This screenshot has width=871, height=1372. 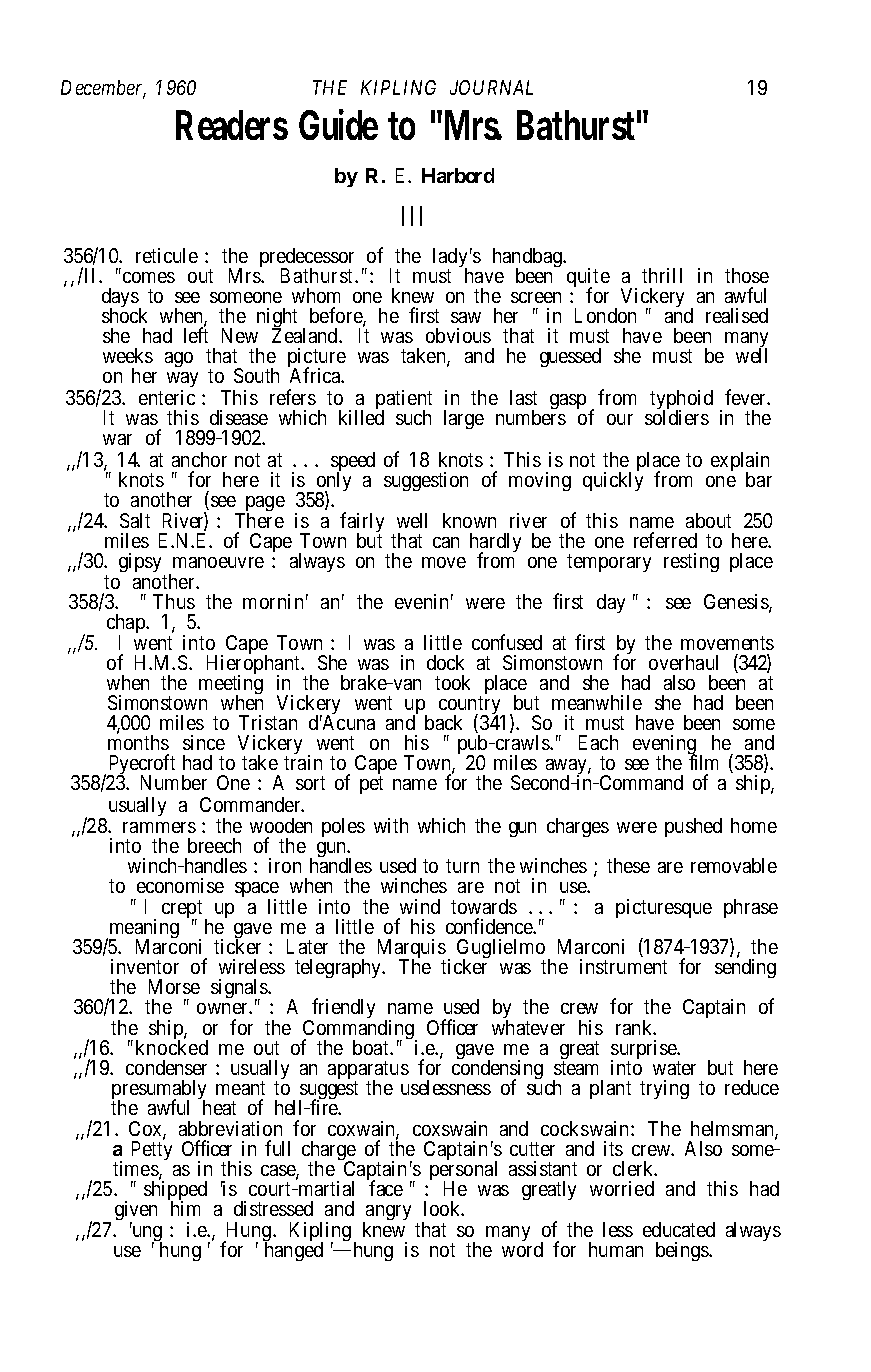 I want to click on instrument, so click(x=623, y=966).
